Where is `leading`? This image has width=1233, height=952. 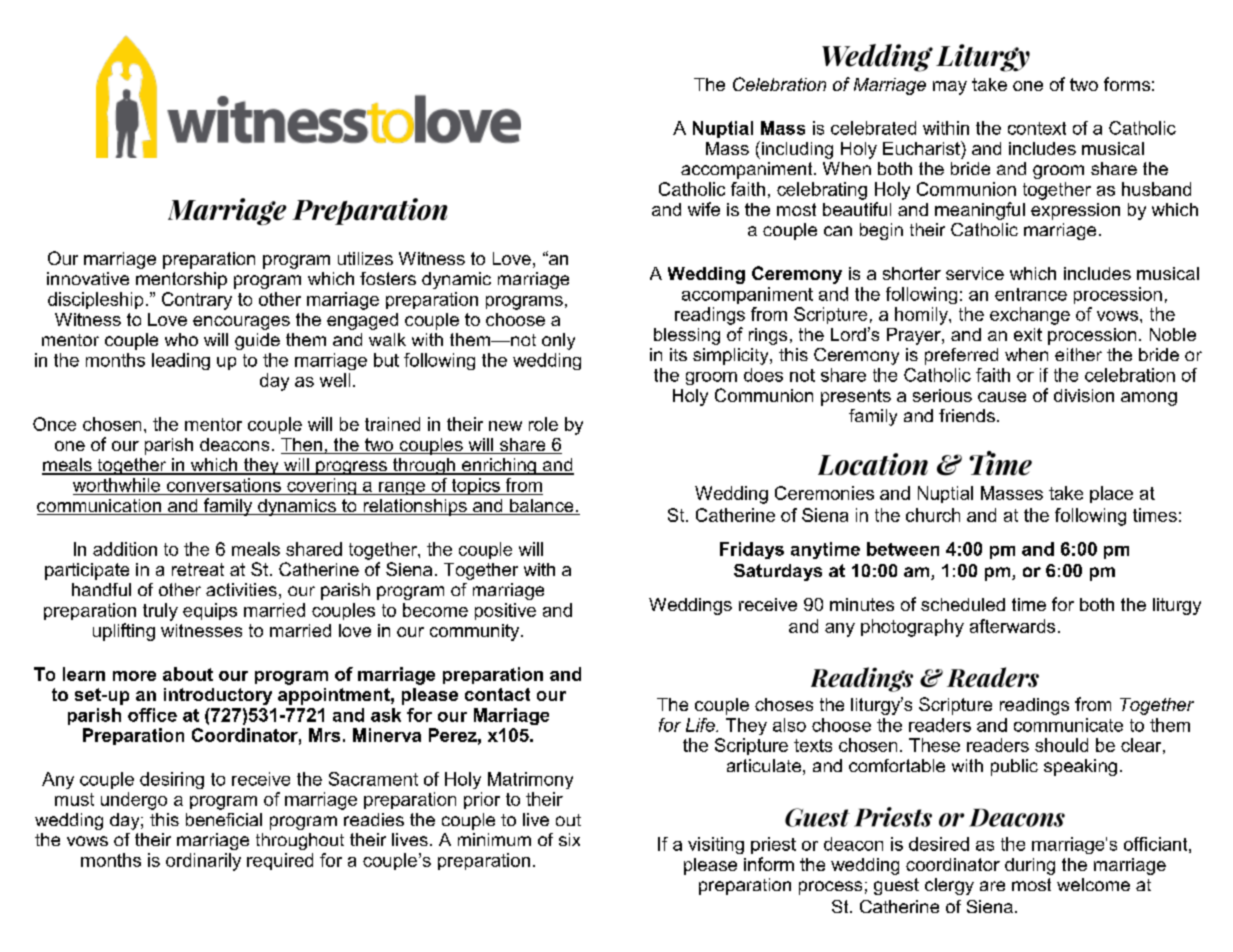 leading is located at coordinates (181, 361).
